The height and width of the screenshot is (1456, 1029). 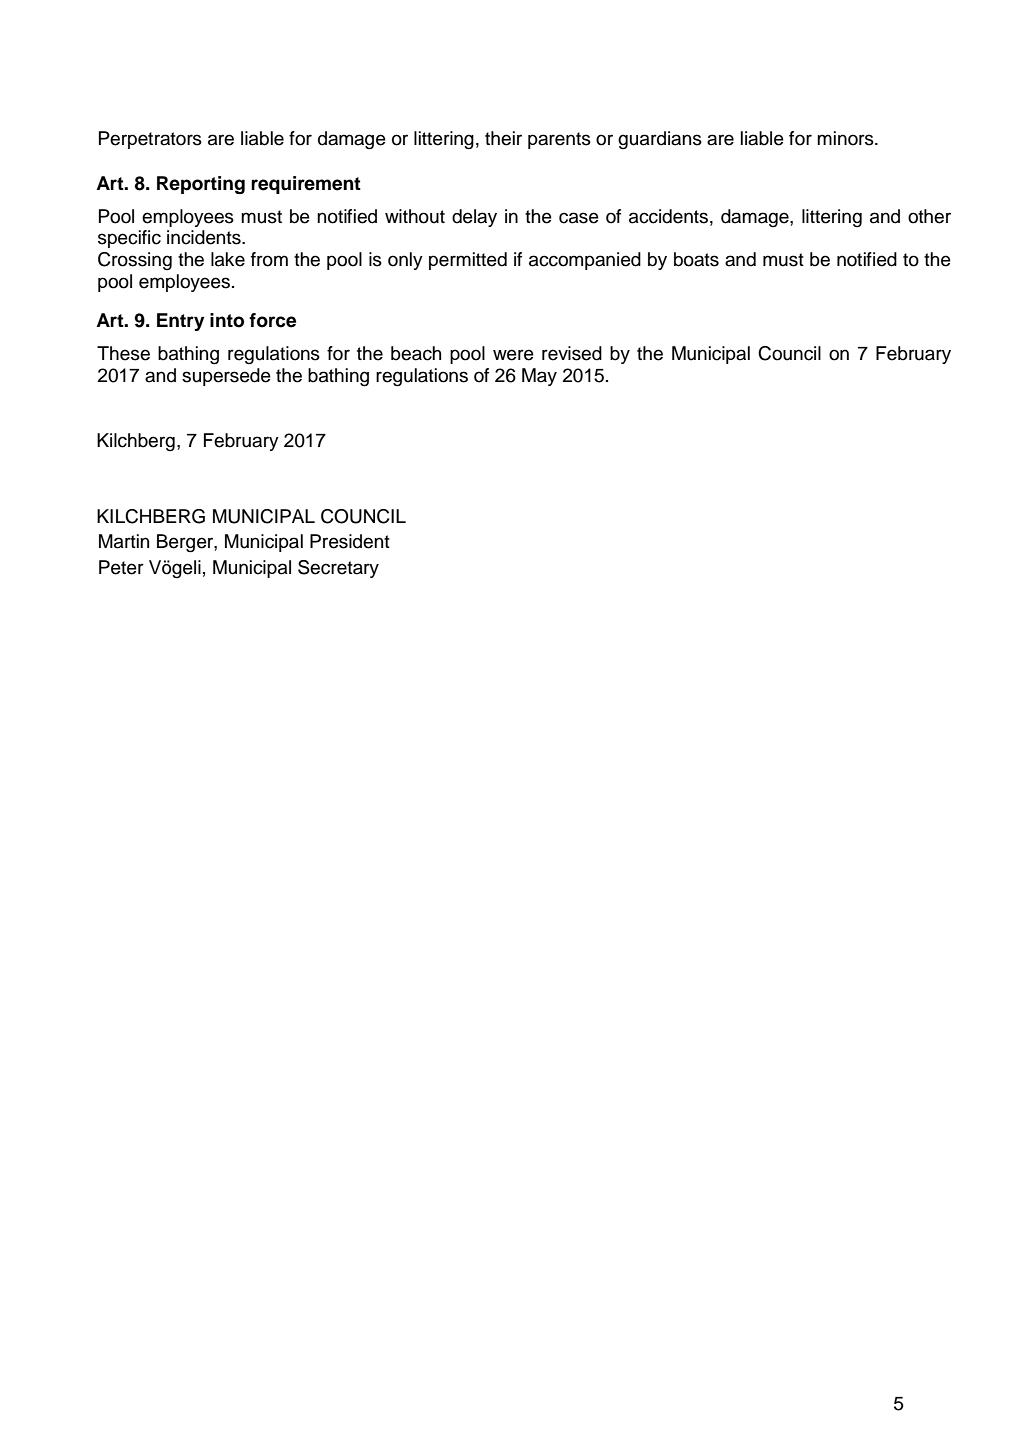 What do you see at coordinates (416, 353) in the screenshot?
I see `beach` at bounding box center [416, 353].
